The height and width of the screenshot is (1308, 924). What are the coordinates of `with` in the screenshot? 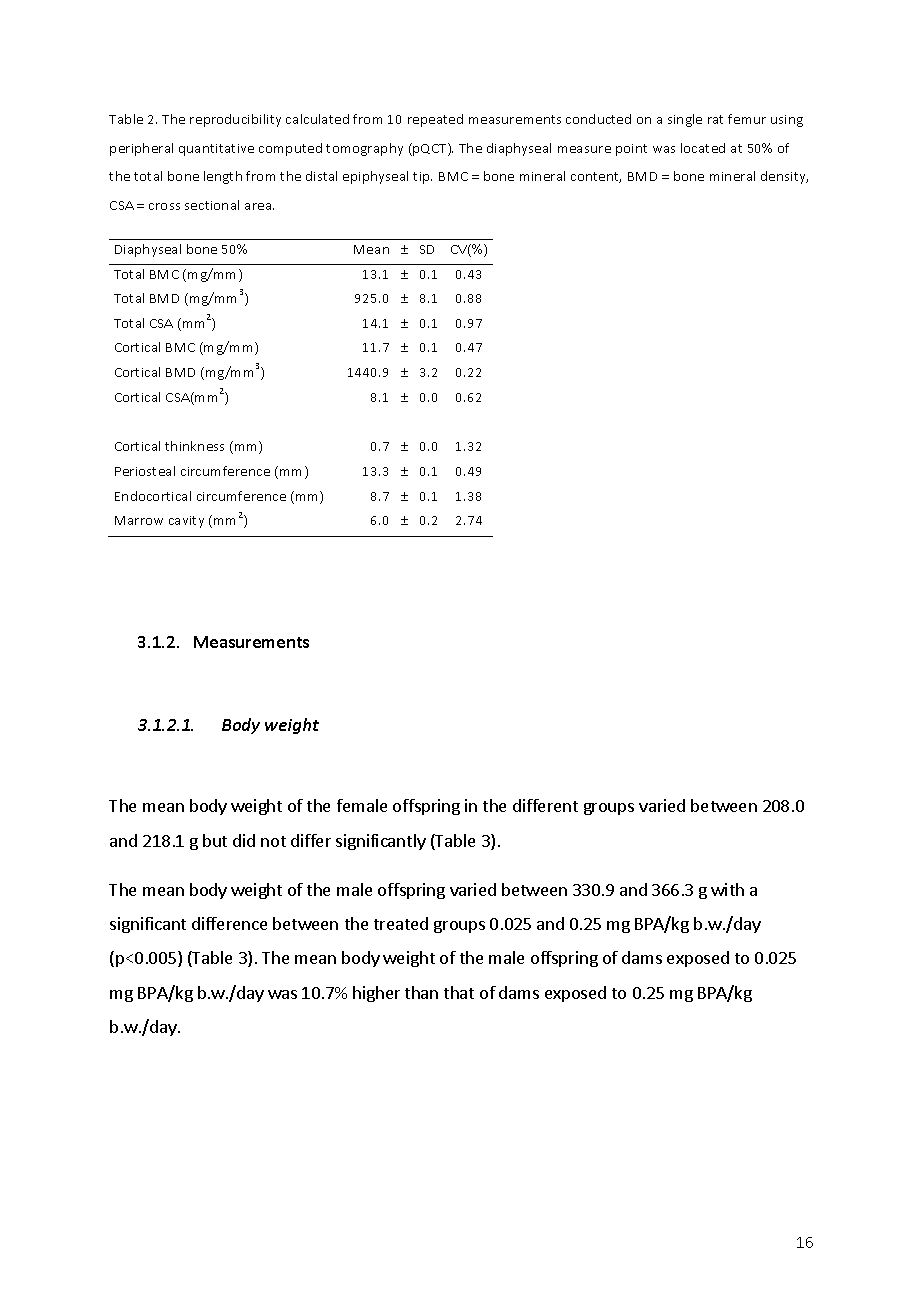 It's located at (727, 889).
